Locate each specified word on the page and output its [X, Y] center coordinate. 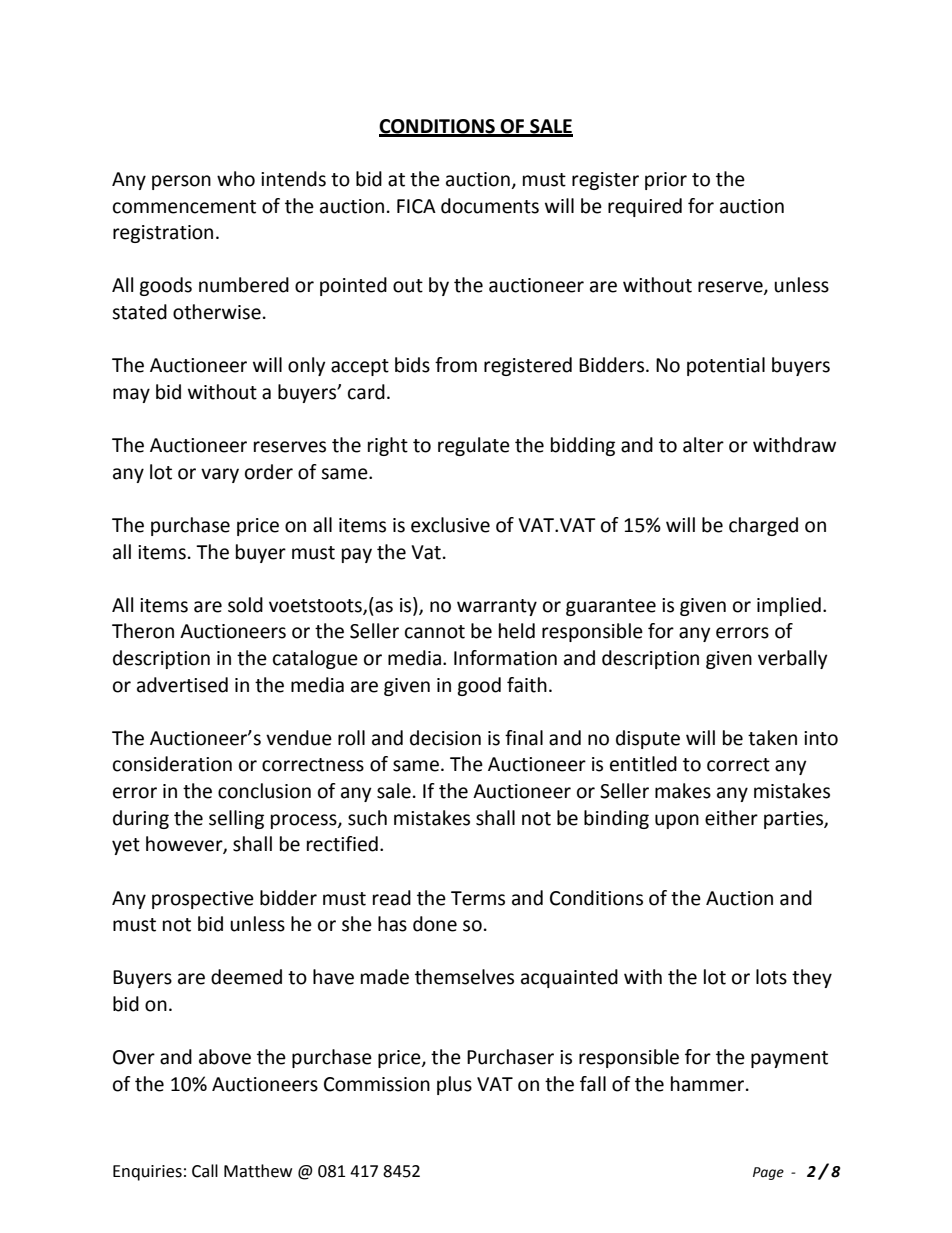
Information [505, 658]
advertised [182, 685]
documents [490, 206]
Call [205, 1171]
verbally [793, 659]
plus [454, 1085]
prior [666, 181]
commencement [184, 207]
